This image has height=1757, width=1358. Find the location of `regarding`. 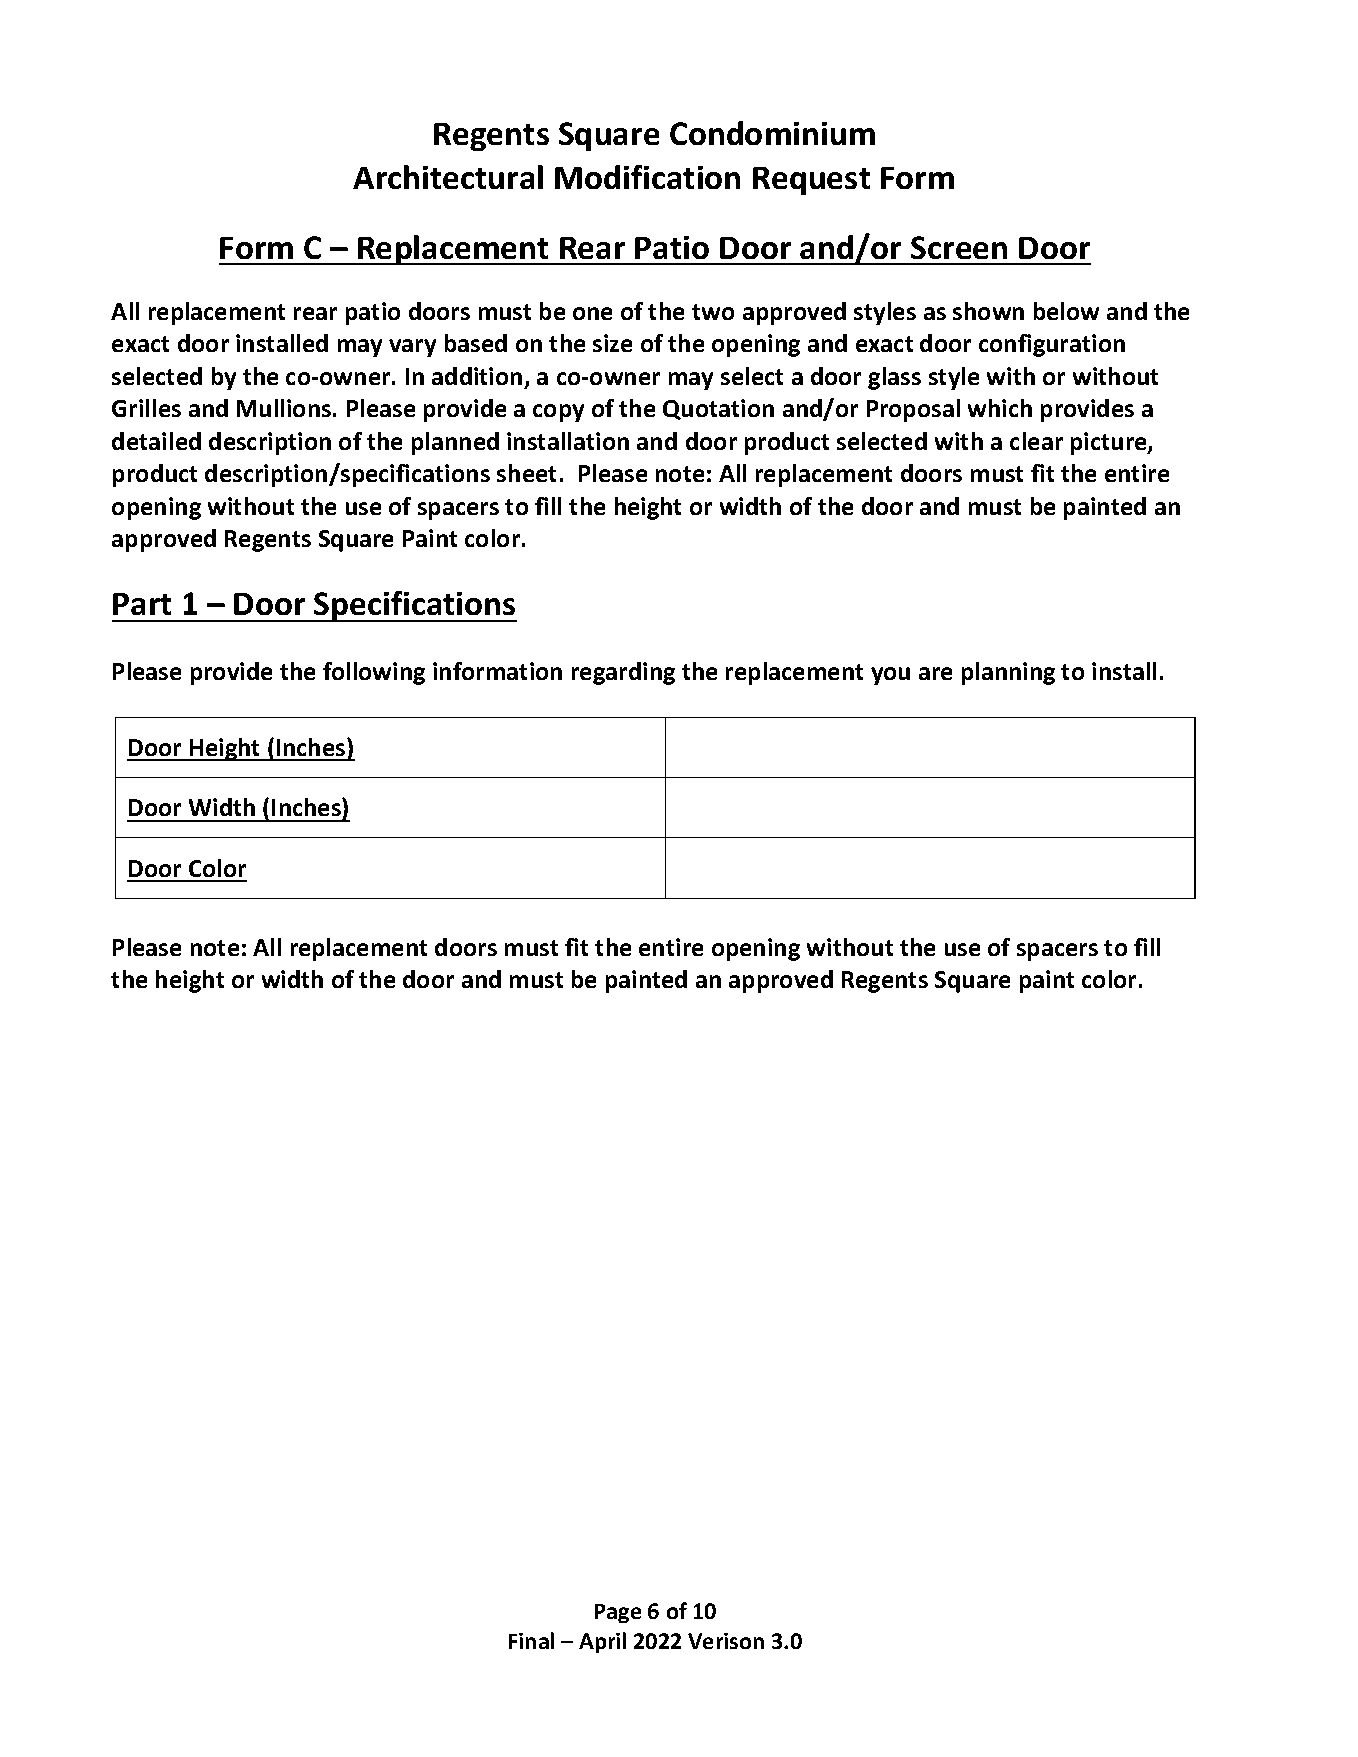

regarding is located at coordinates (623, 673).
